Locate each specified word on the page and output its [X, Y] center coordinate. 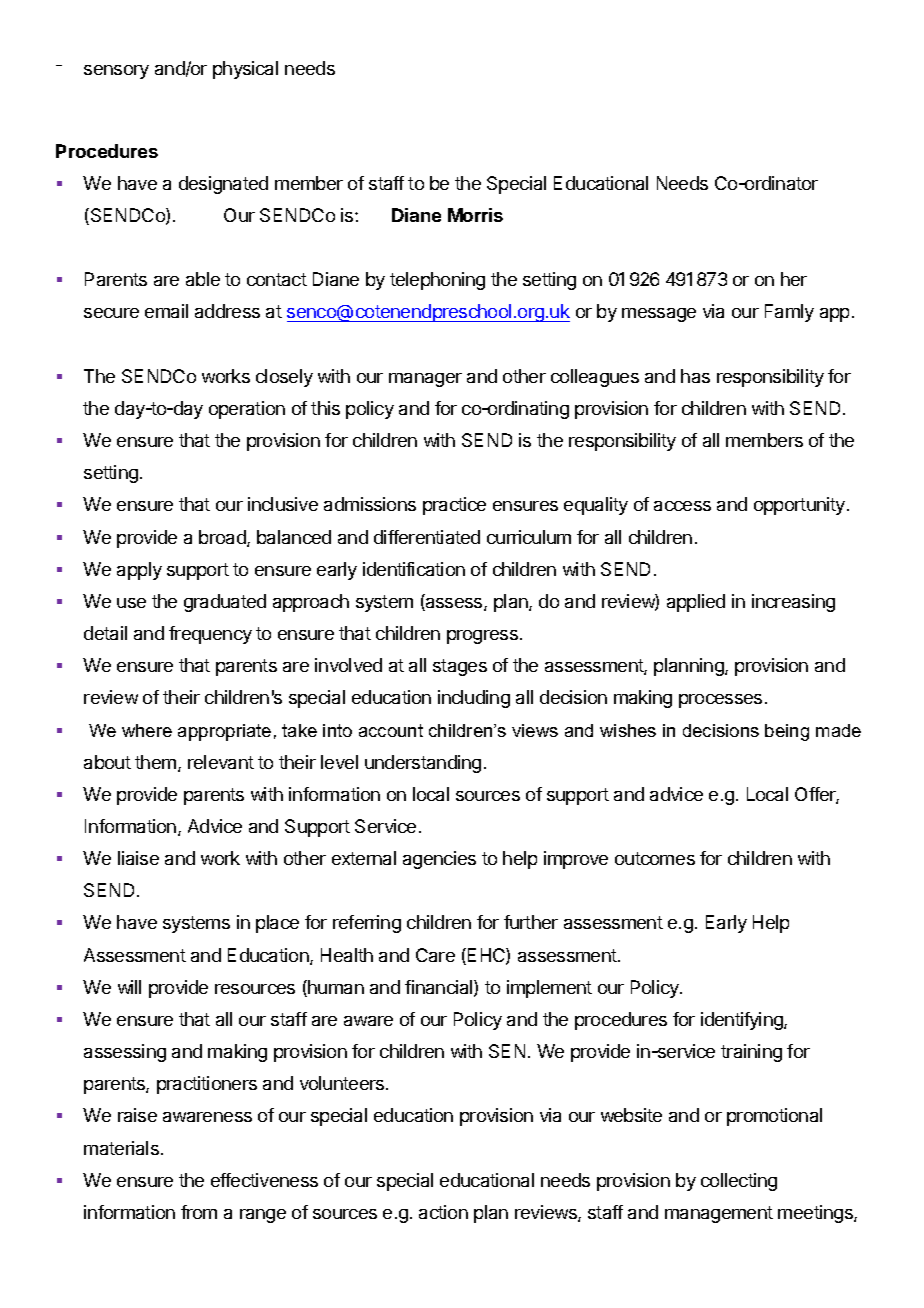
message [659, 315]
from [199, 1212]
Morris [475, 215]
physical [245, 70]
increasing [793, 603]
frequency [210, 635]
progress [482, 637]
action [443, 1212]
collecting [739, 1182]
